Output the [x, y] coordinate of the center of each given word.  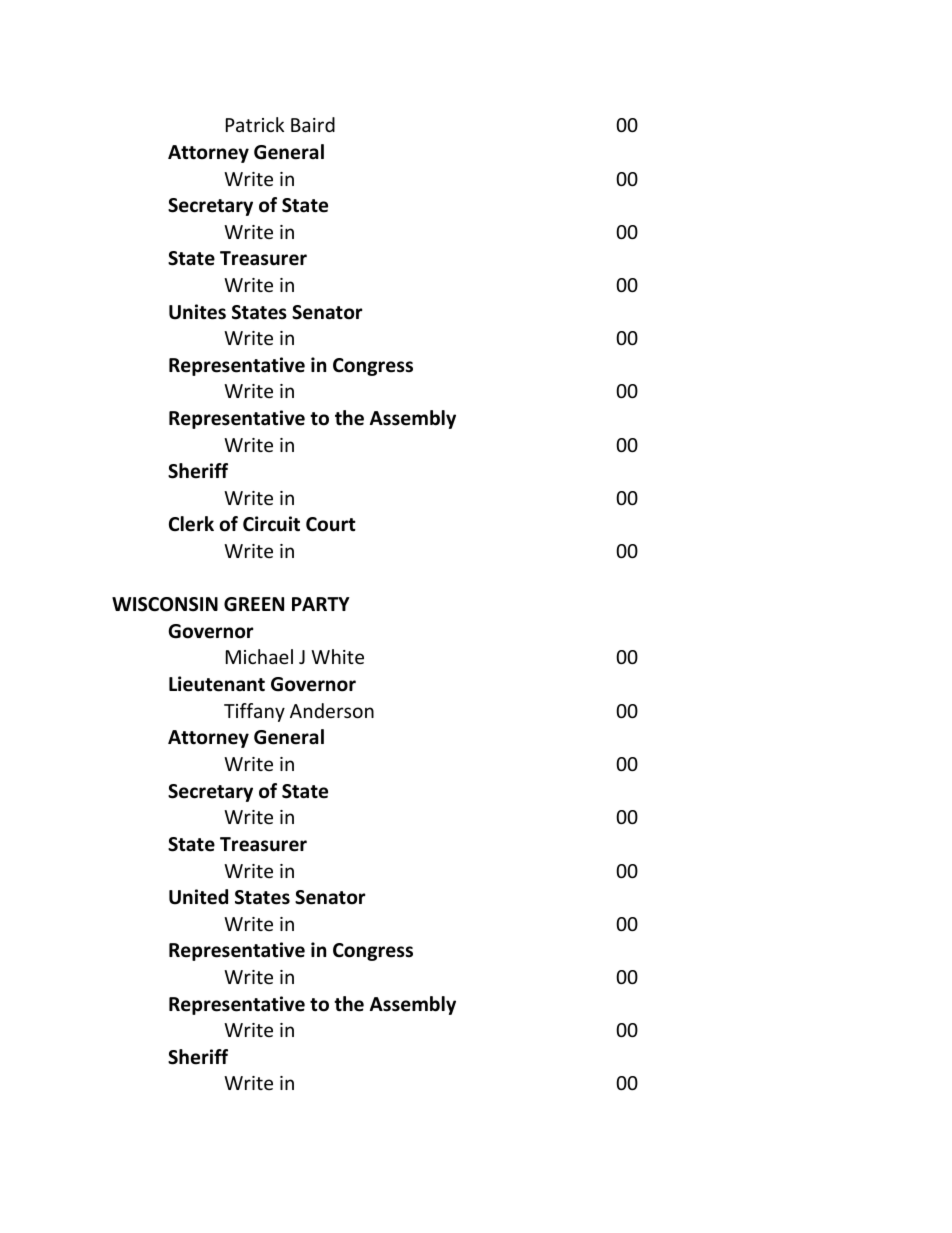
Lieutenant [217, 684]
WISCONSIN [165, 604]
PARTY [321, 604]
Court [331, 524]
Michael [259, 656]
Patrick [255, 124]
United [198, 897]
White [337, 656]
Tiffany [254, 712]
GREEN [254, 604]
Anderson [332, 710]
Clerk [191, 524]
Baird [313, 124]
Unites [197, 312]
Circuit [271, 524]
